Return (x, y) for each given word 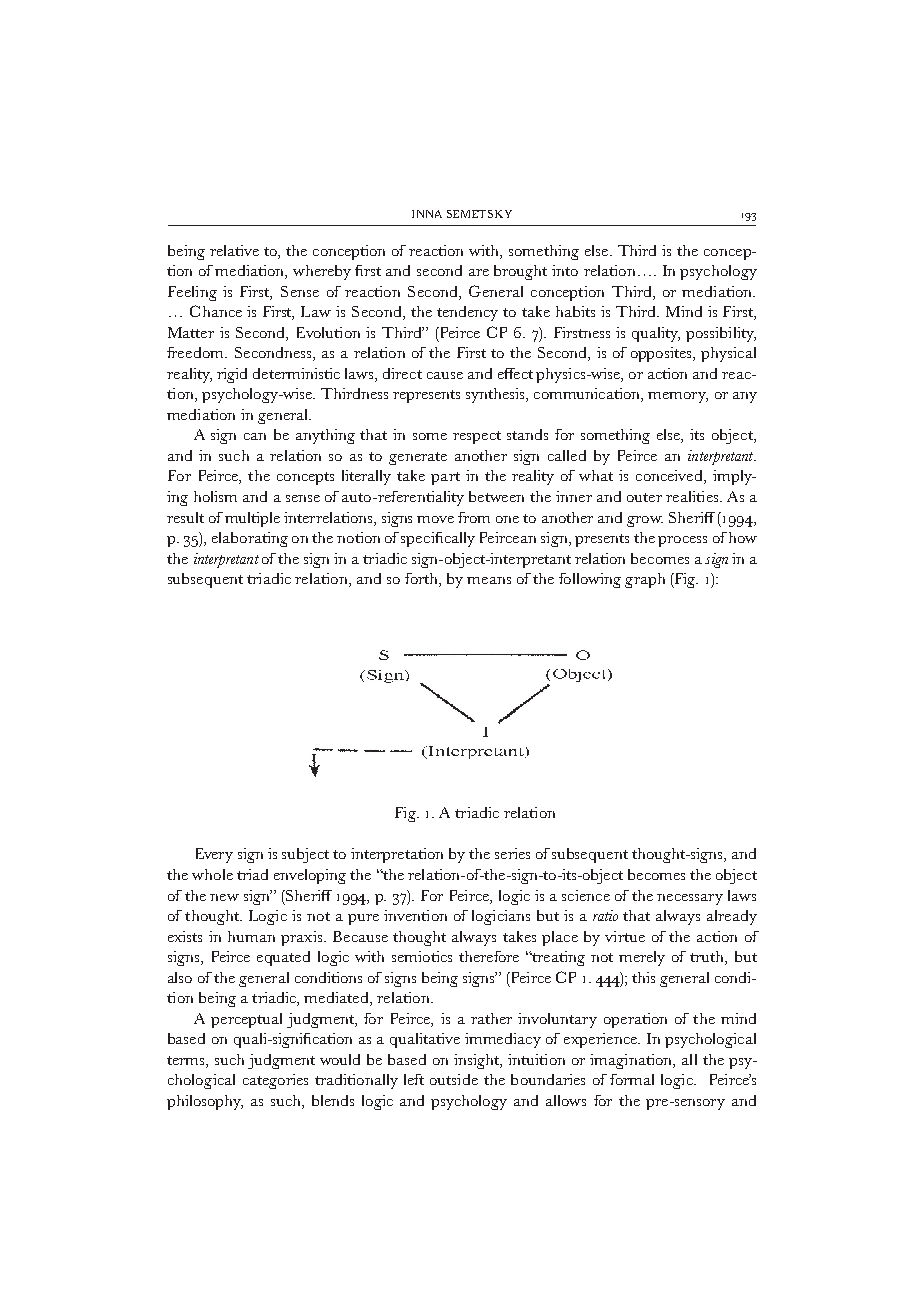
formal (632, 1079)
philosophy (205, 1102)
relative (234, 250)
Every (214, 855)
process (682, 541)
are (479, 272)
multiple (252, 519)
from (474, 517)
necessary (690, 899)
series (512, 853)
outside (454, 1079)
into (565, 270)
